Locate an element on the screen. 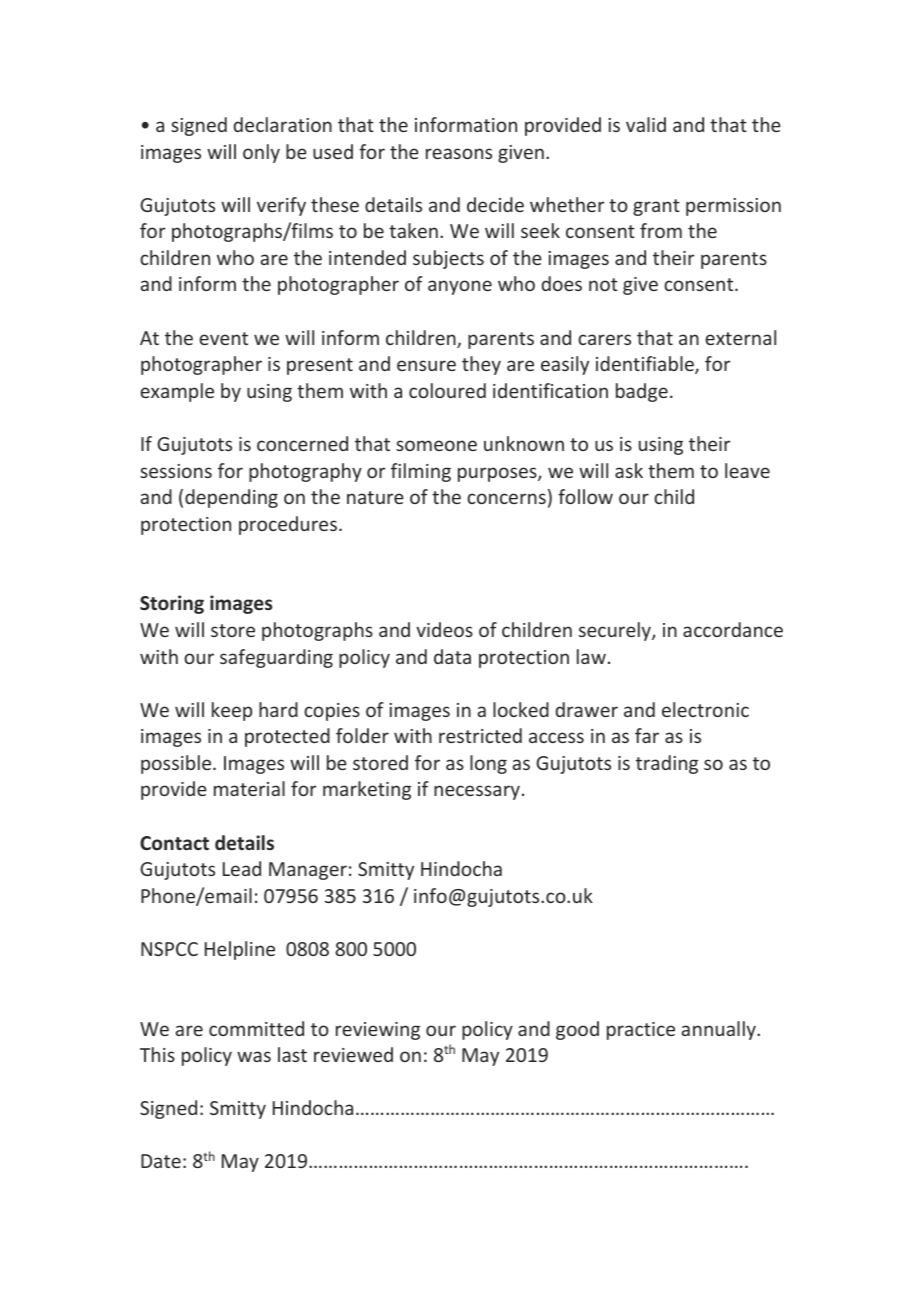 The width and height of the screenshot is (924, 1309). Lead is located at coordinates (242, 868).
